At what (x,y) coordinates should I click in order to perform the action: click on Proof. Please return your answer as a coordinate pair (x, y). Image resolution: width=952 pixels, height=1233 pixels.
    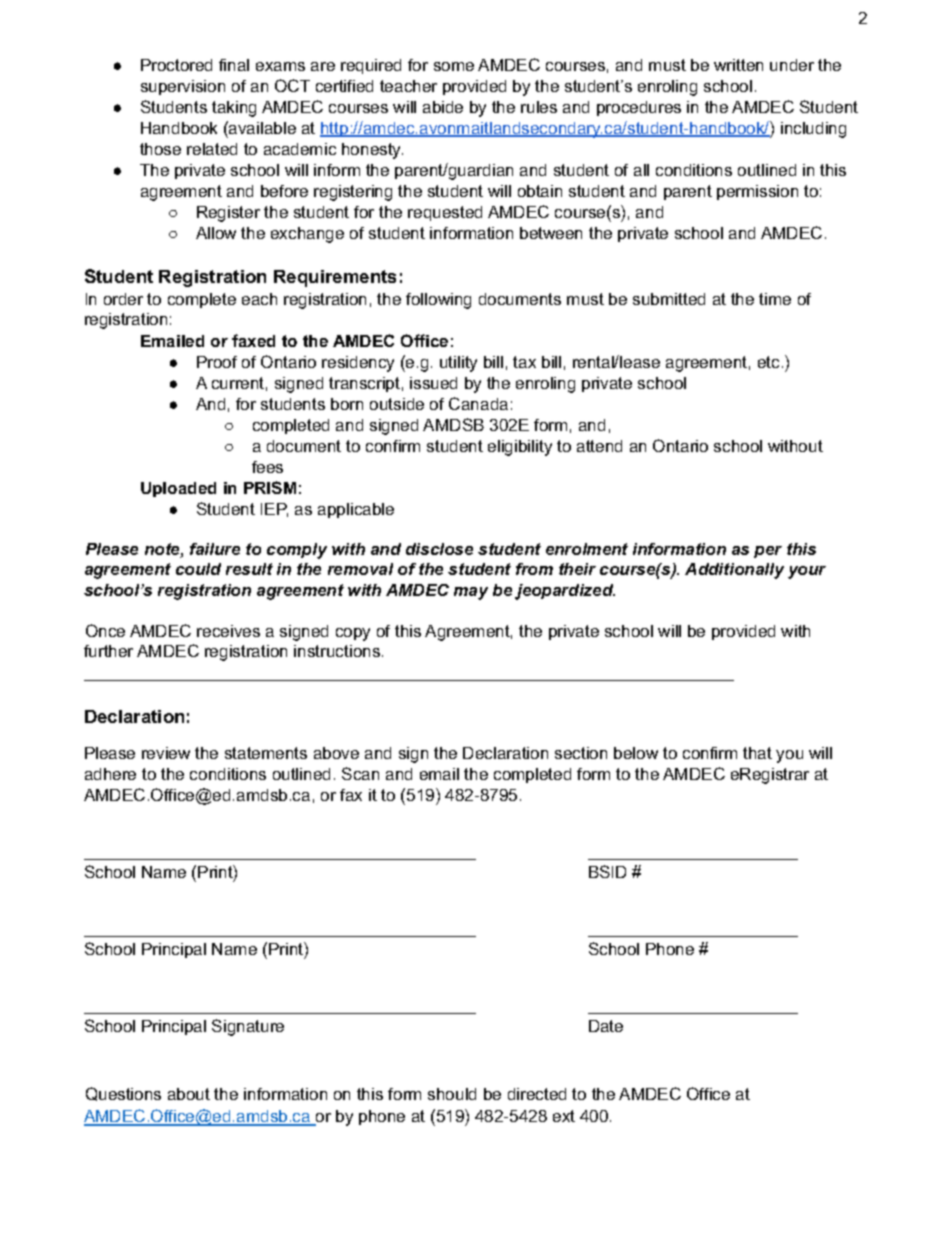
    Looking at the image, I should click on (217, 362).
